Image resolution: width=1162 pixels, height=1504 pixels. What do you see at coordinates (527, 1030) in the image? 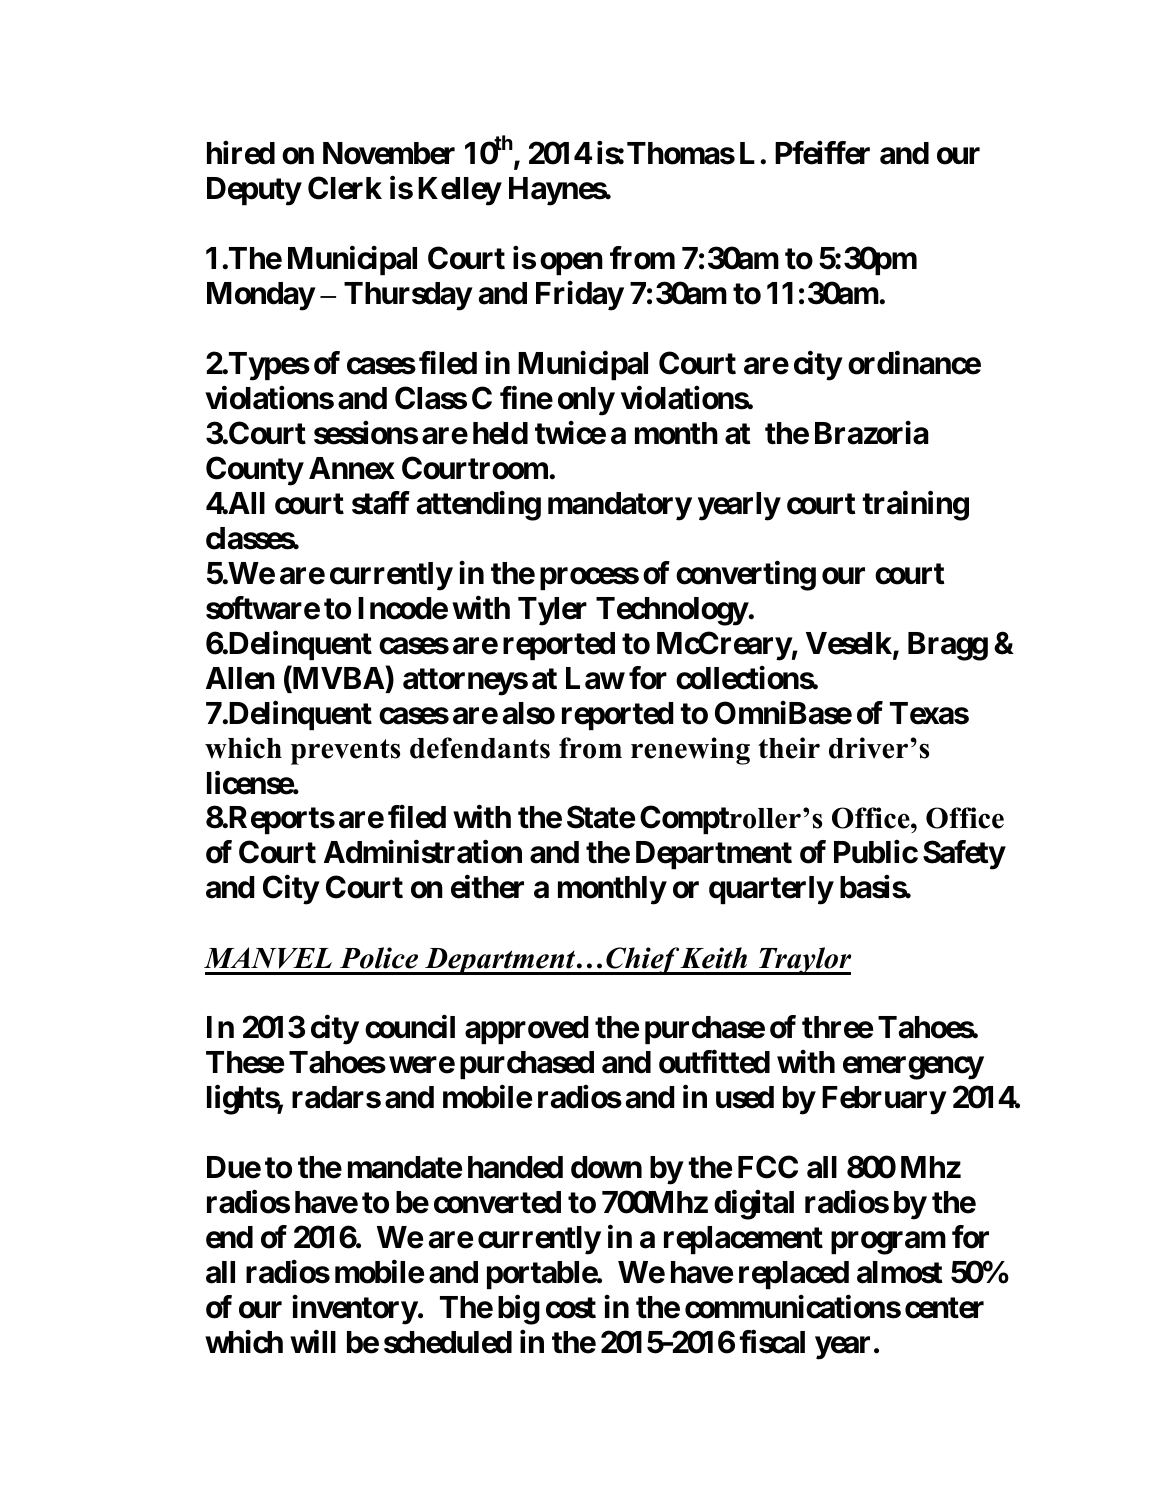
I see `approved` at bounding box center [527, 1030].
